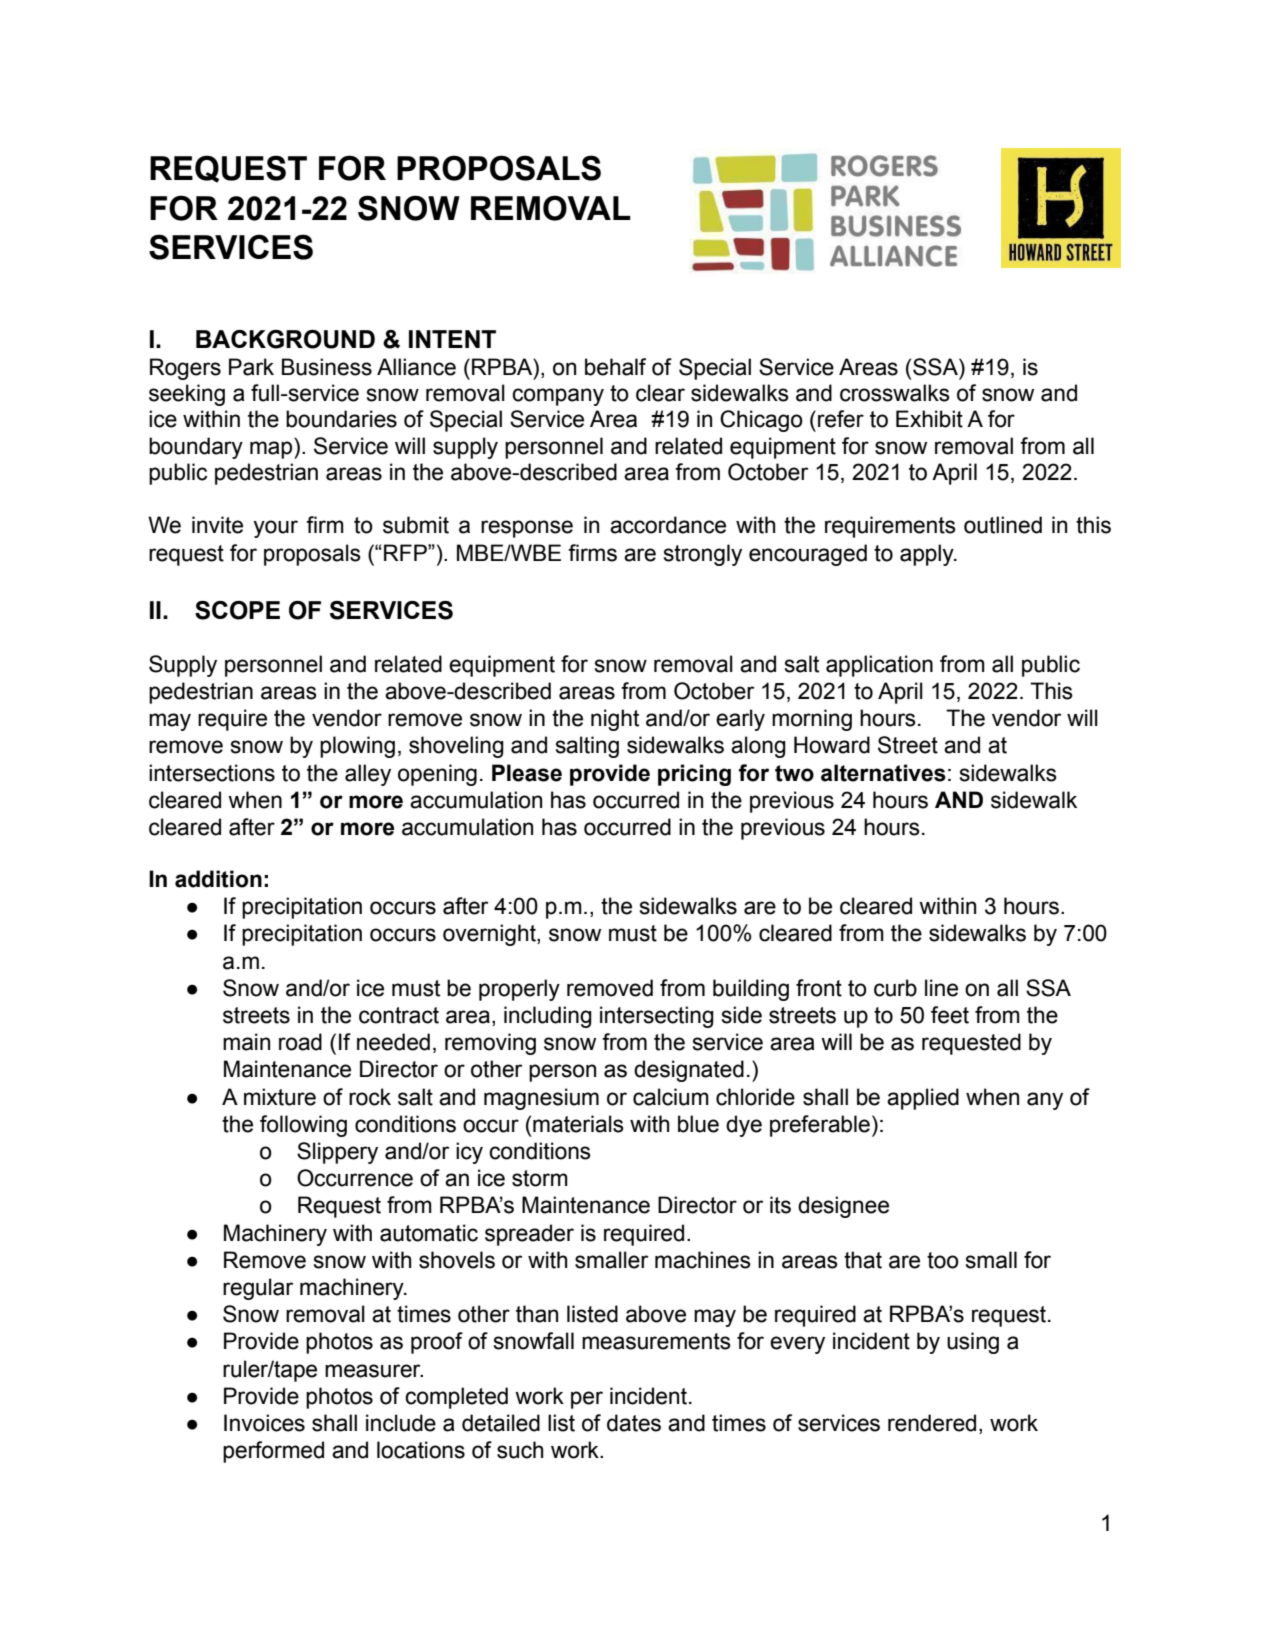 The height and width of the screenshot is (1632, 1261). What do you see at coordinates (251, 367) in the screenshot?
I see `Park` at bounding box center [251, 367].
